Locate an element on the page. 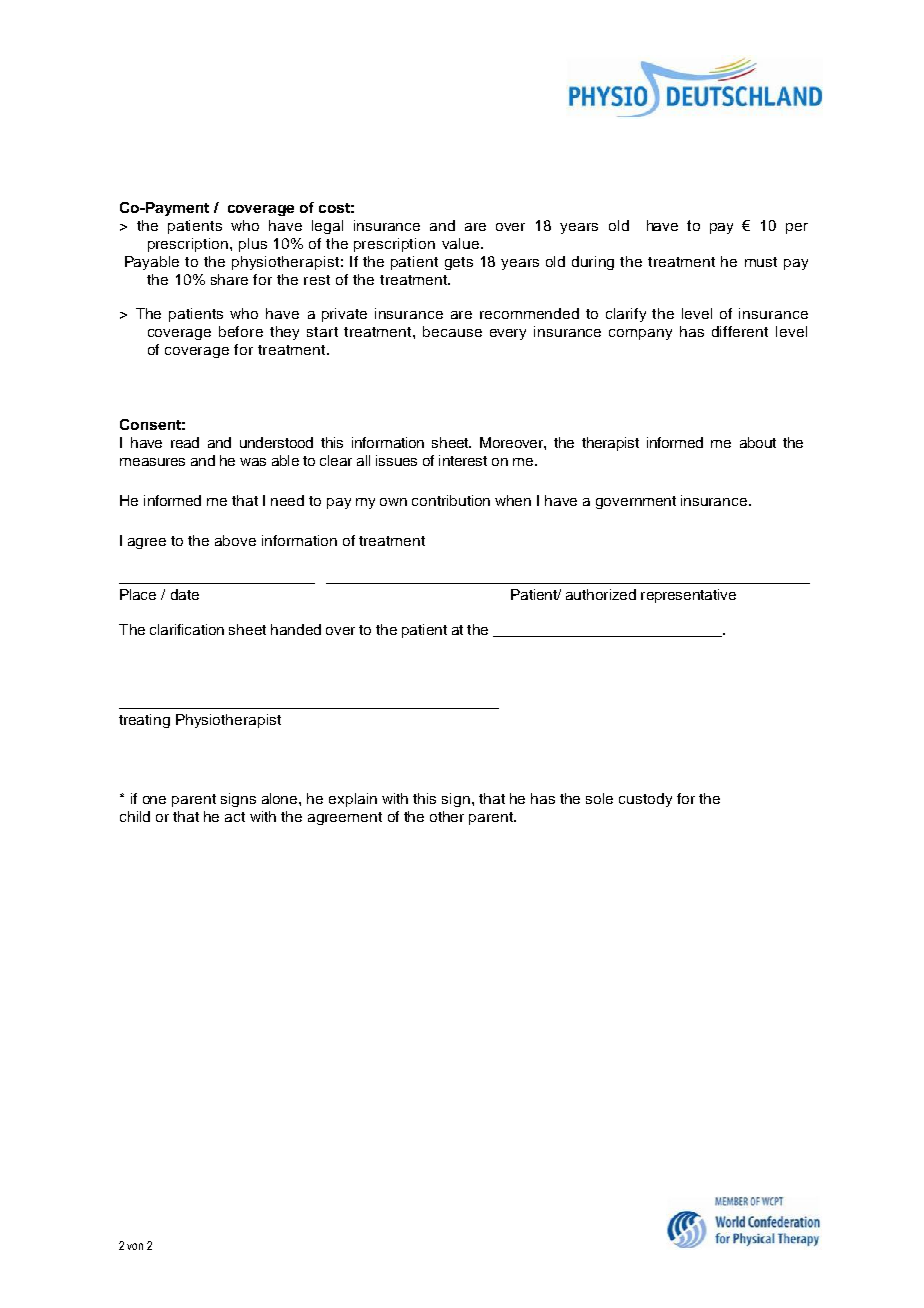 This page has height=1308, width=924. must is located at coordinates (761, 262).
